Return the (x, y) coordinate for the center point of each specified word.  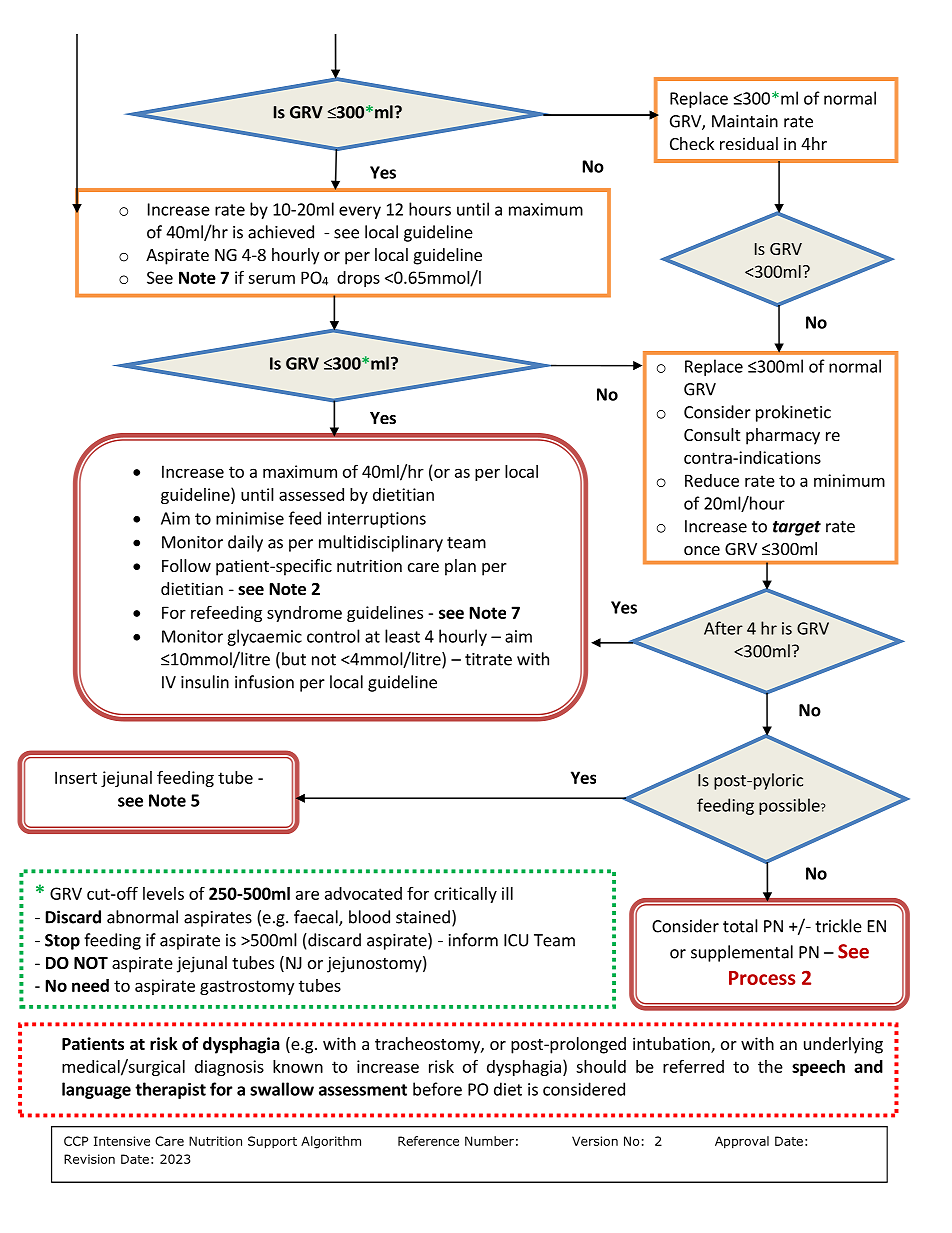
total (740, 926)
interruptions (377, 520)
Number (489, 1141)
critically (465, 895)
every (360, 212)
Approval (742, 1142)
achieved (281, 232)
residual (749, 143)
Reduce (712, 480)
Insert (76, 777)
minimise (250, 518)
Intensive (122, 1141)
